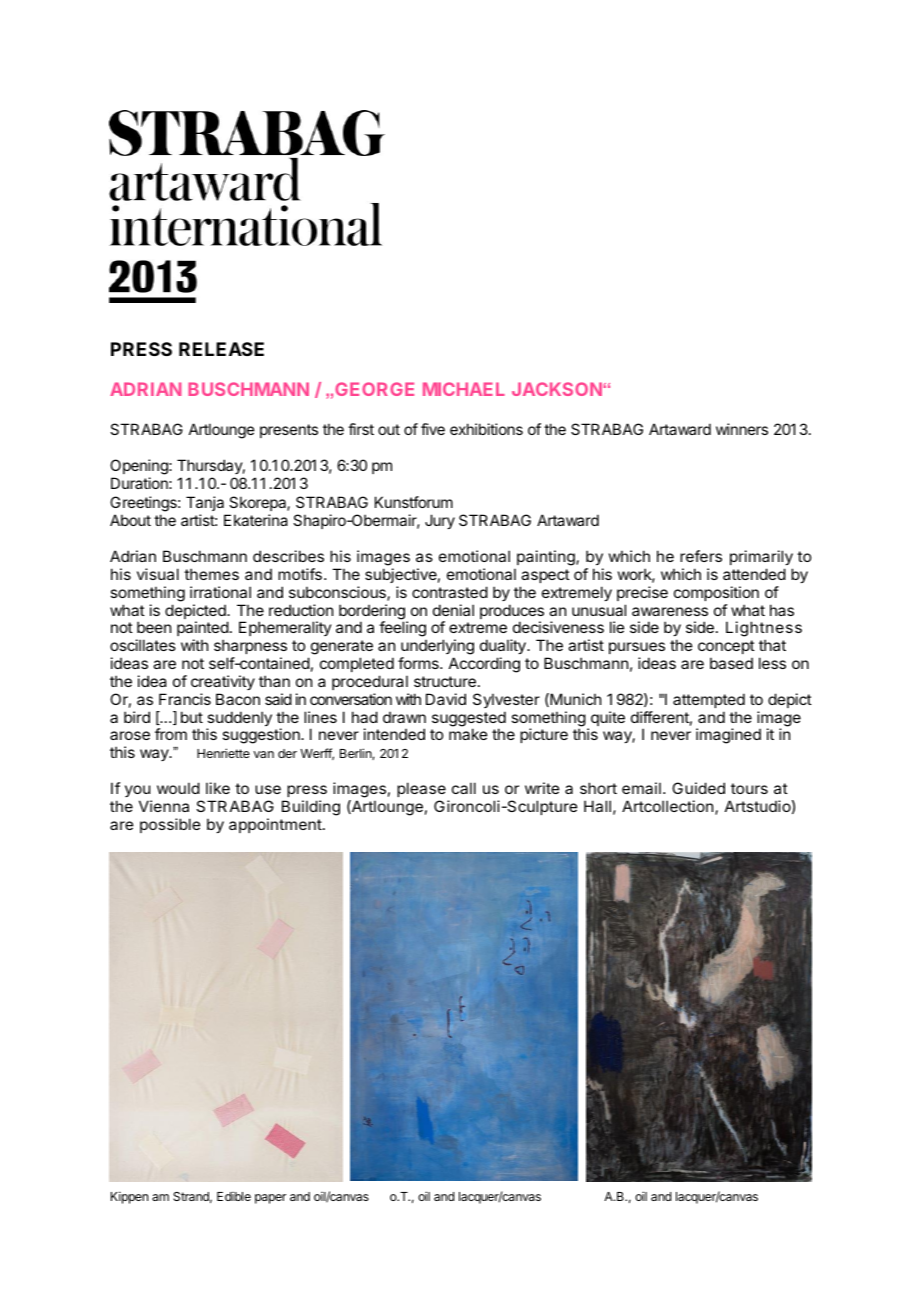 This image has height=1308, width=924. What do you see at coordinates (211, 574) in the image?
I see `themes` at bounding box center [211, 574].
